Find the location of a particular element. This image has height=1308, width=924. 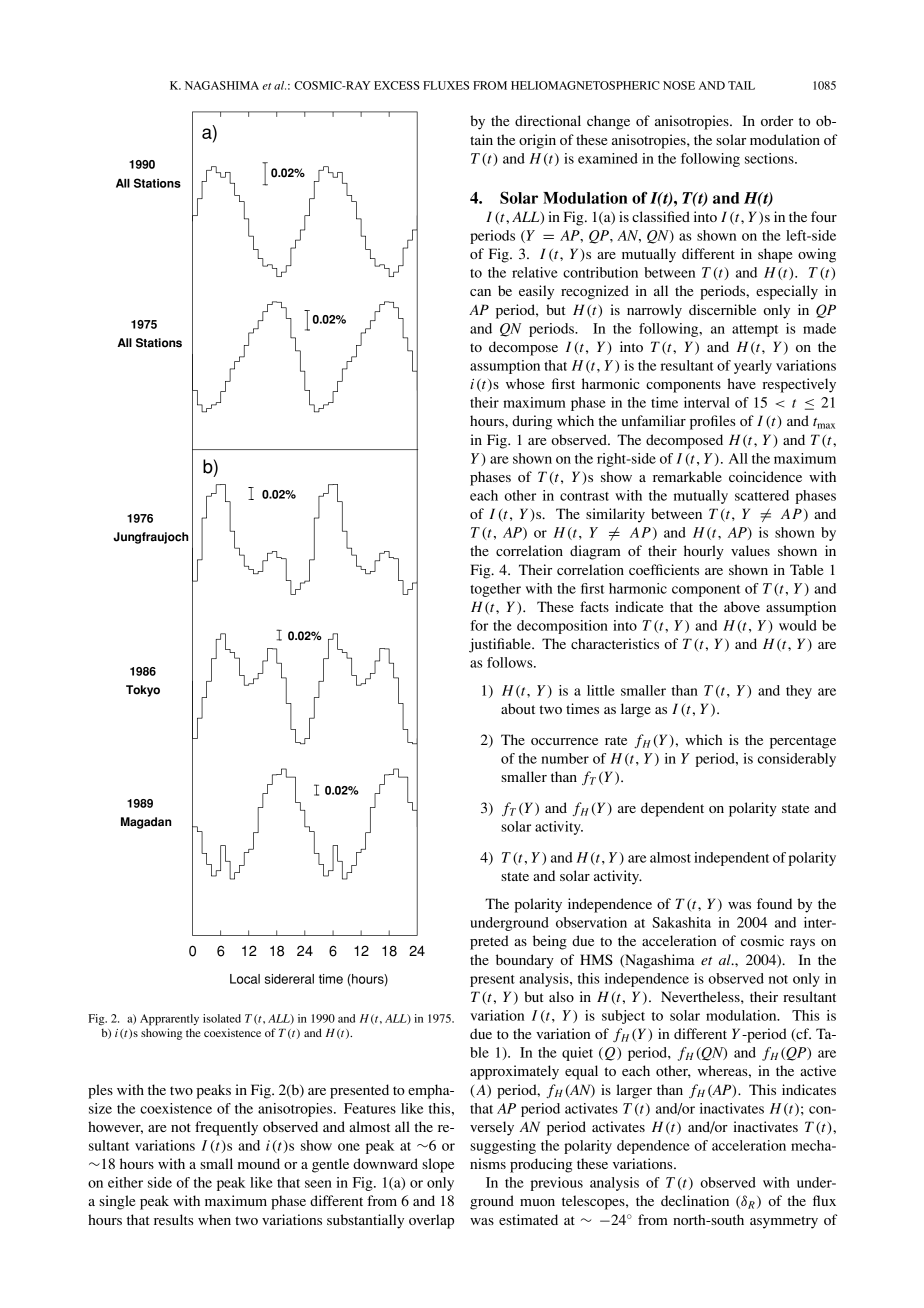

origin is located at coordinates (537, 141).
